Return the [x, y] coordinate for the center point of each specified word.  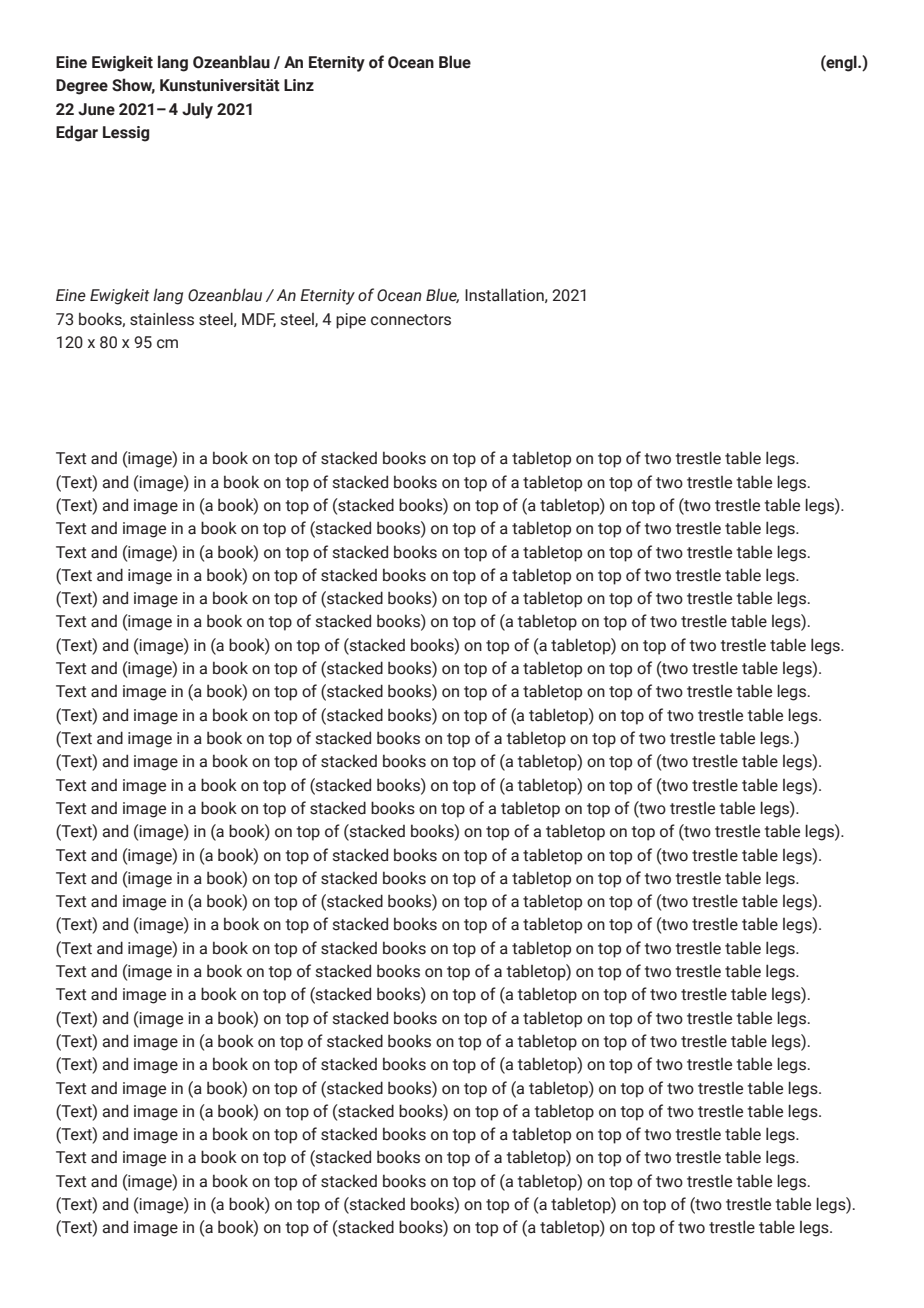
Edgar [77, 133]
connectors [411, 320]
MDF [259, 320]
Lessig [126, 134]
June [96, 109]
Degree [82, 87]
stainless [162, 319]
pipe [351, 321]
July [197, 110]
